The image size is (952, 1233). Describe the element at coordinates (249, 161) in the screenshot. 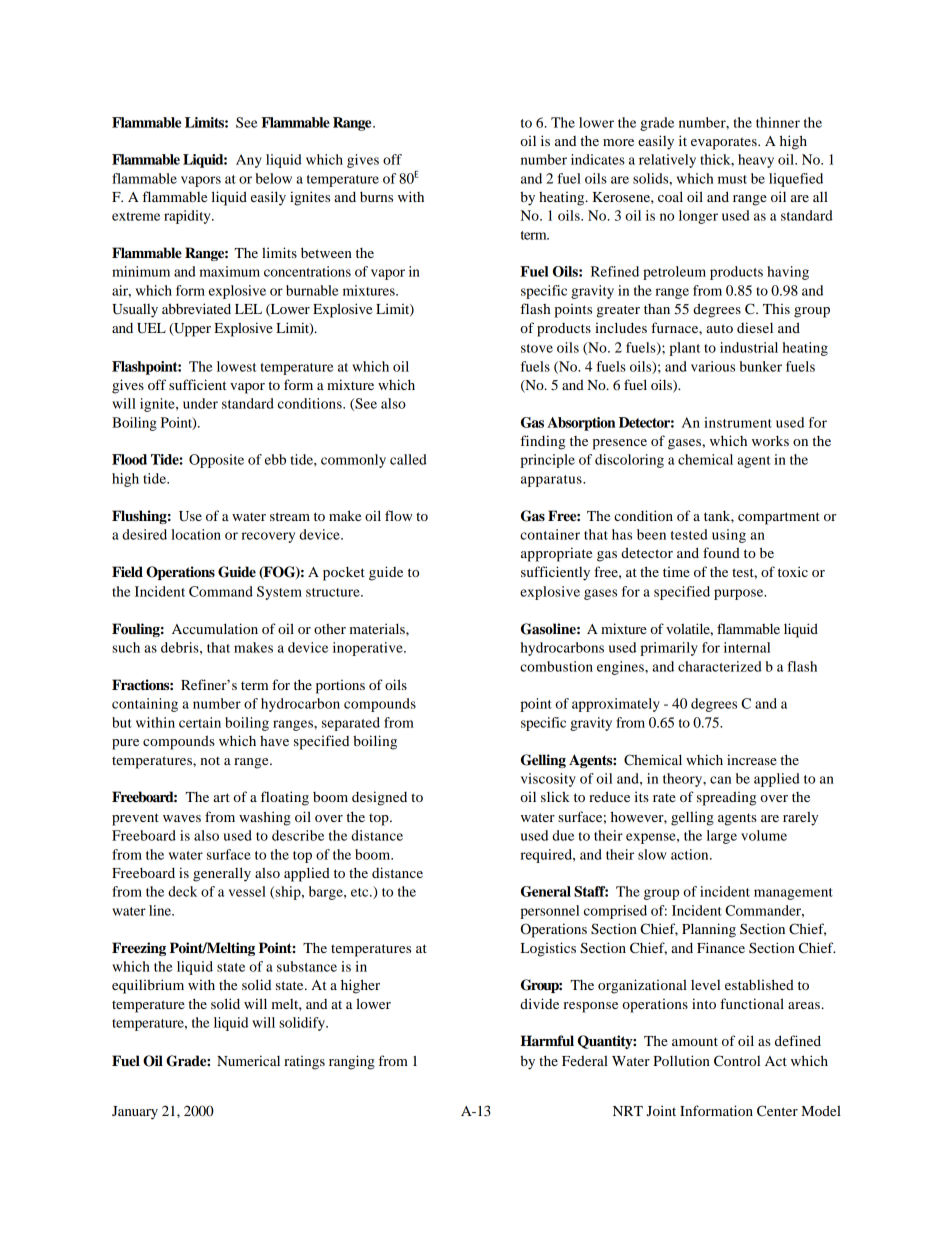

I see `Any` at that location.
